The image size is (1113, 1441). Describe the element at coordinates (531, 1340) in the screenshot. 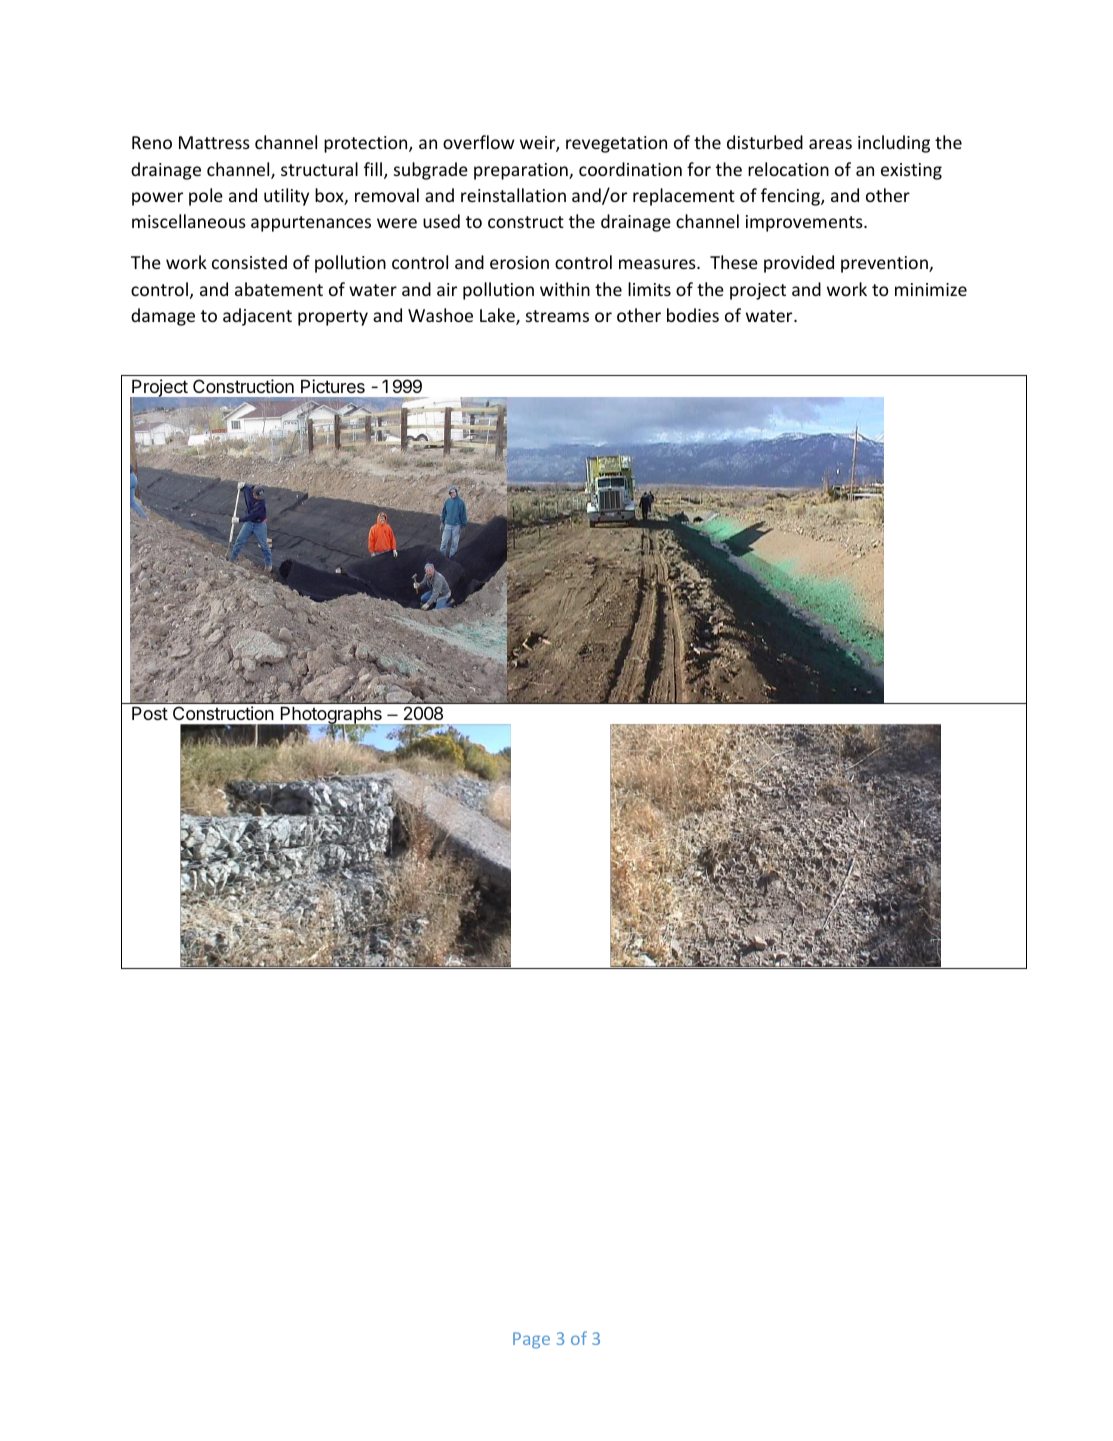

I see `Page` at that location.
